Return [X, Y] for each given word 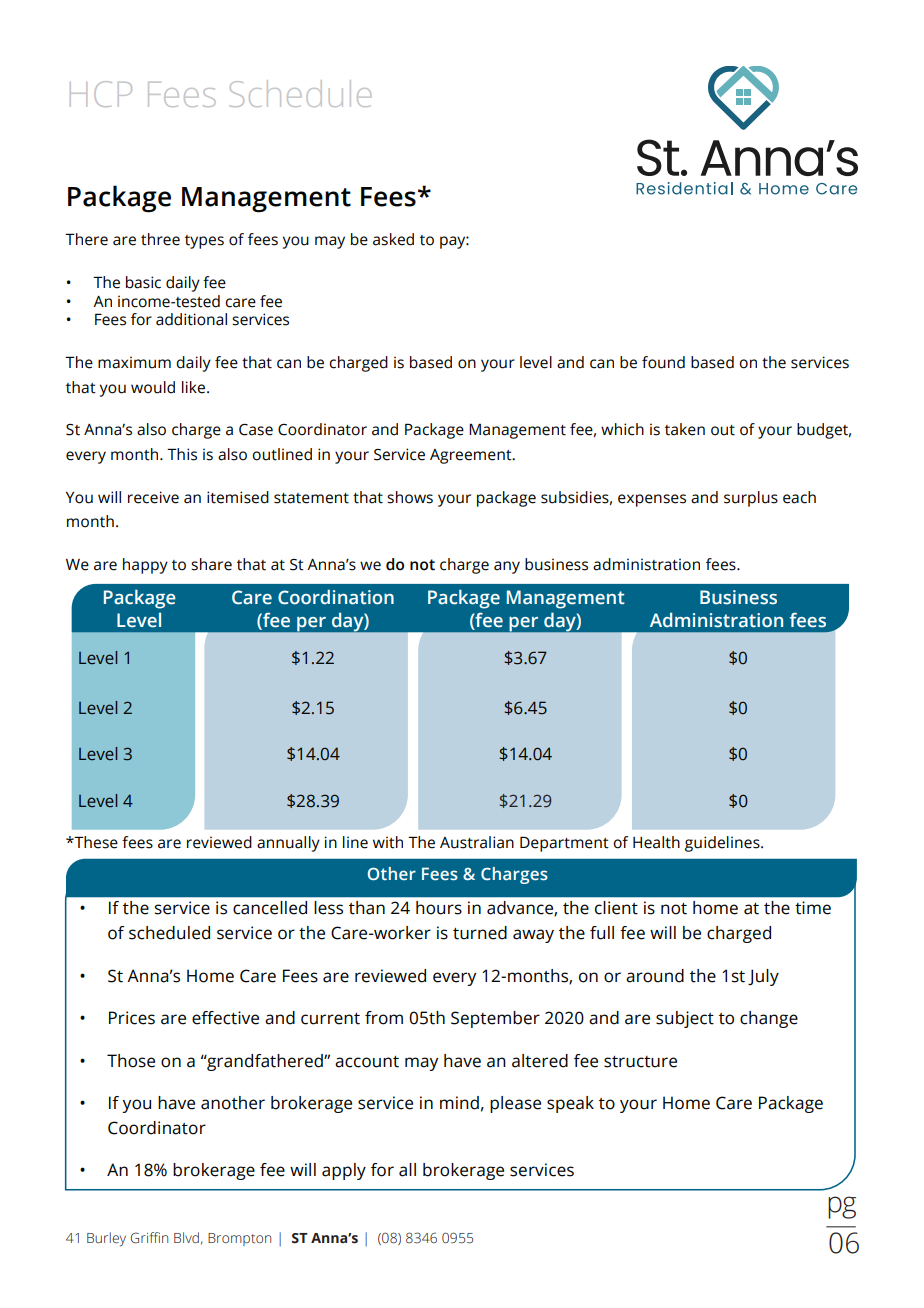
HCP [101, 94]
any [507, 567]
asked [393, 239]
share [211, 564]
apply [344, 1171]
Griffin [149, 1238]
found [663, 362]
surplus [751, 499]
